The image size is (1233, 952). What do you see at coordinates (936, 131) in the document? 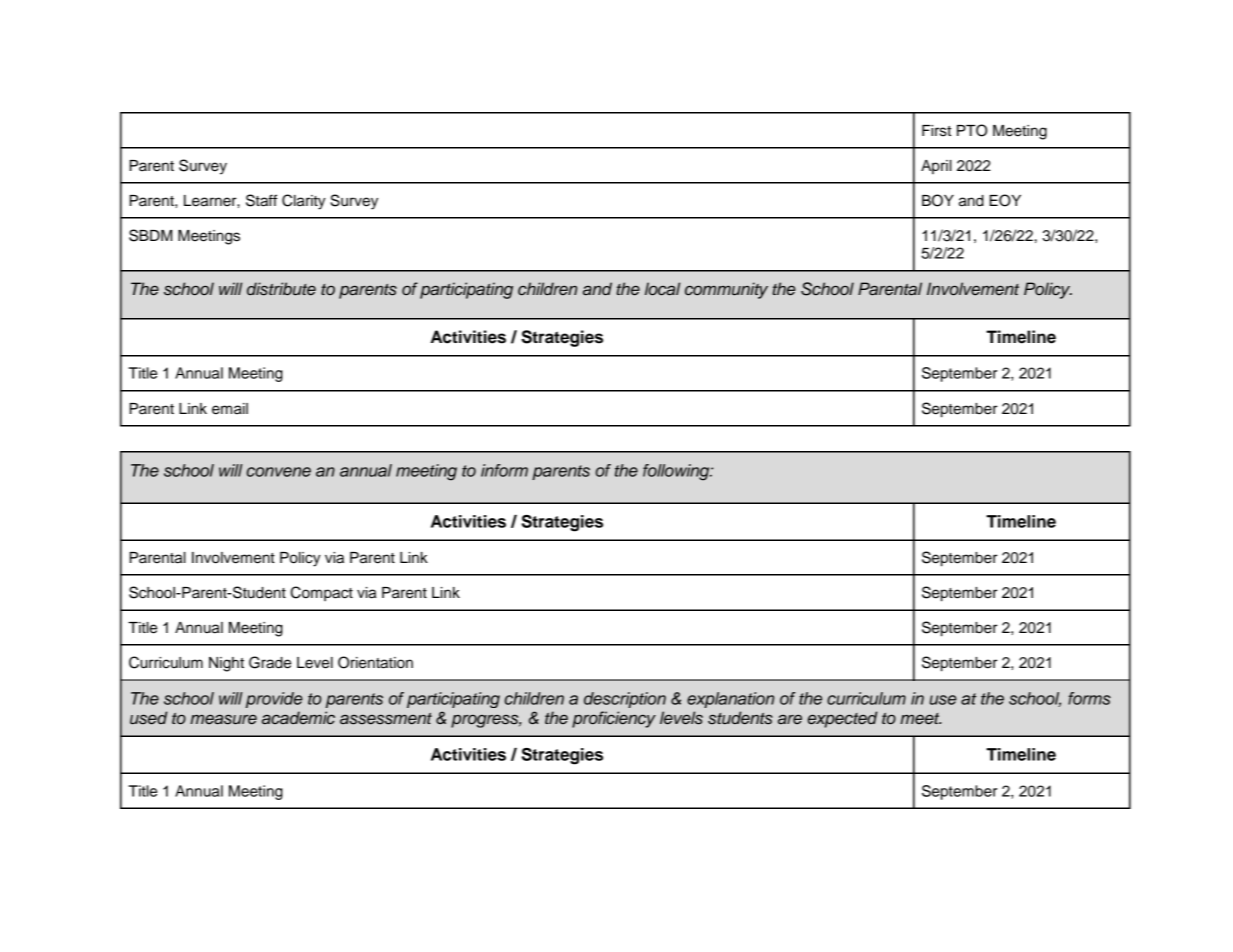
I see `First` at bounding box center [936, 131].
